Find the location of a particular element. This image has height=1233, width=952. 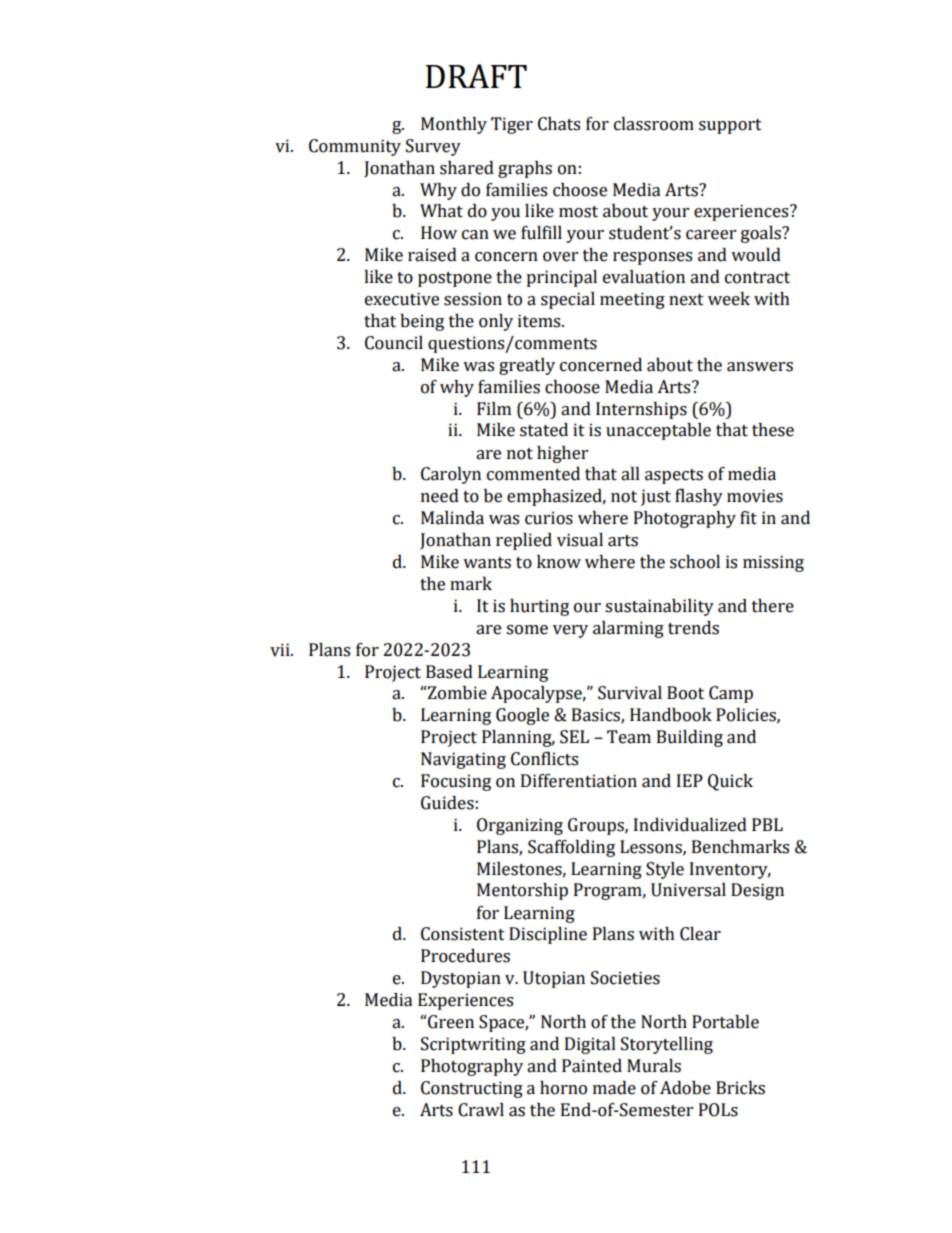

stated is located at coordinates (544, 430).
